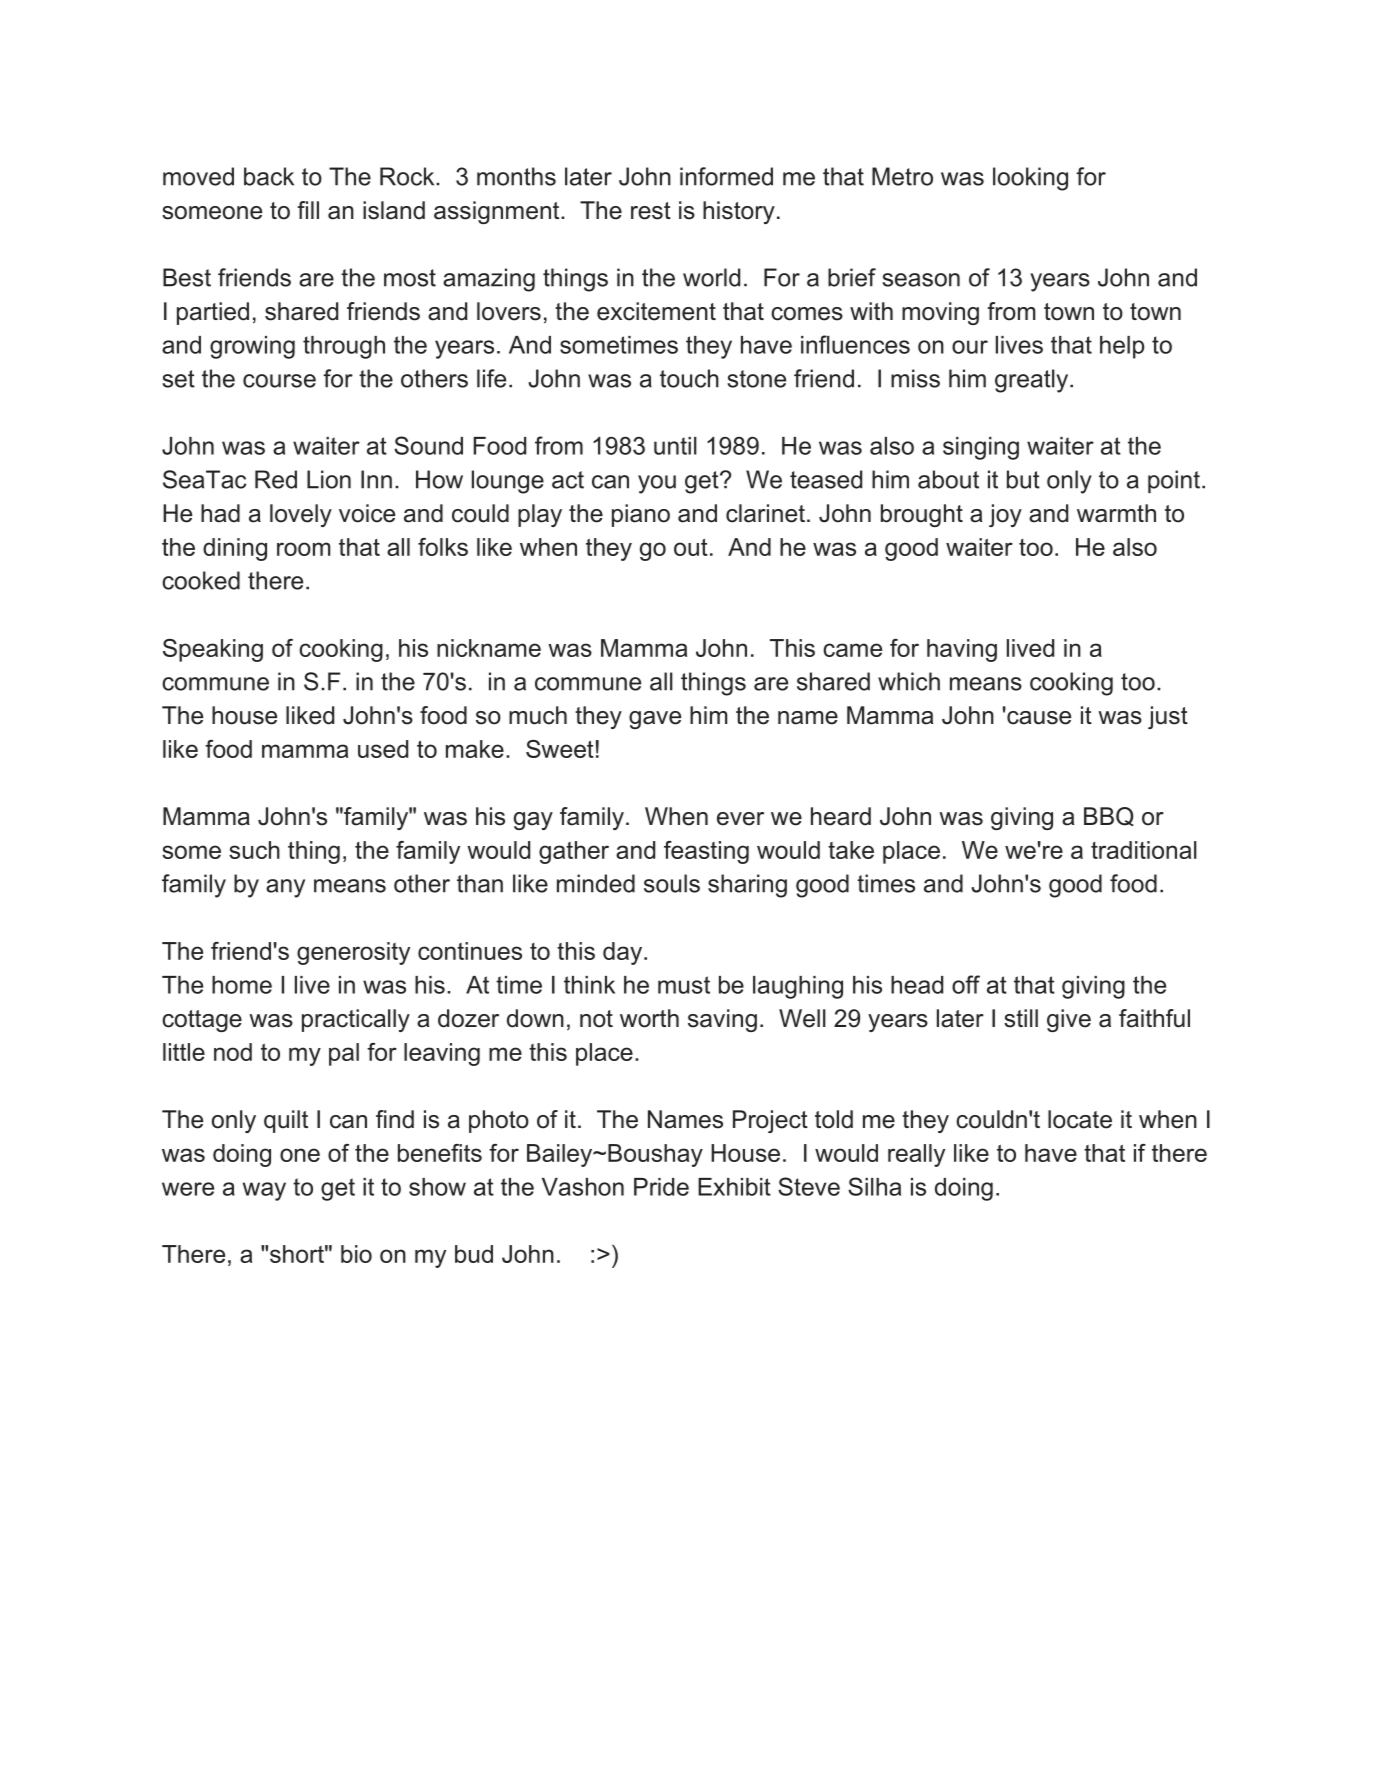 Image resolution: width=1374 pixels, height=1778 pixels. I want to click on Pride, so click(661, 1187).
